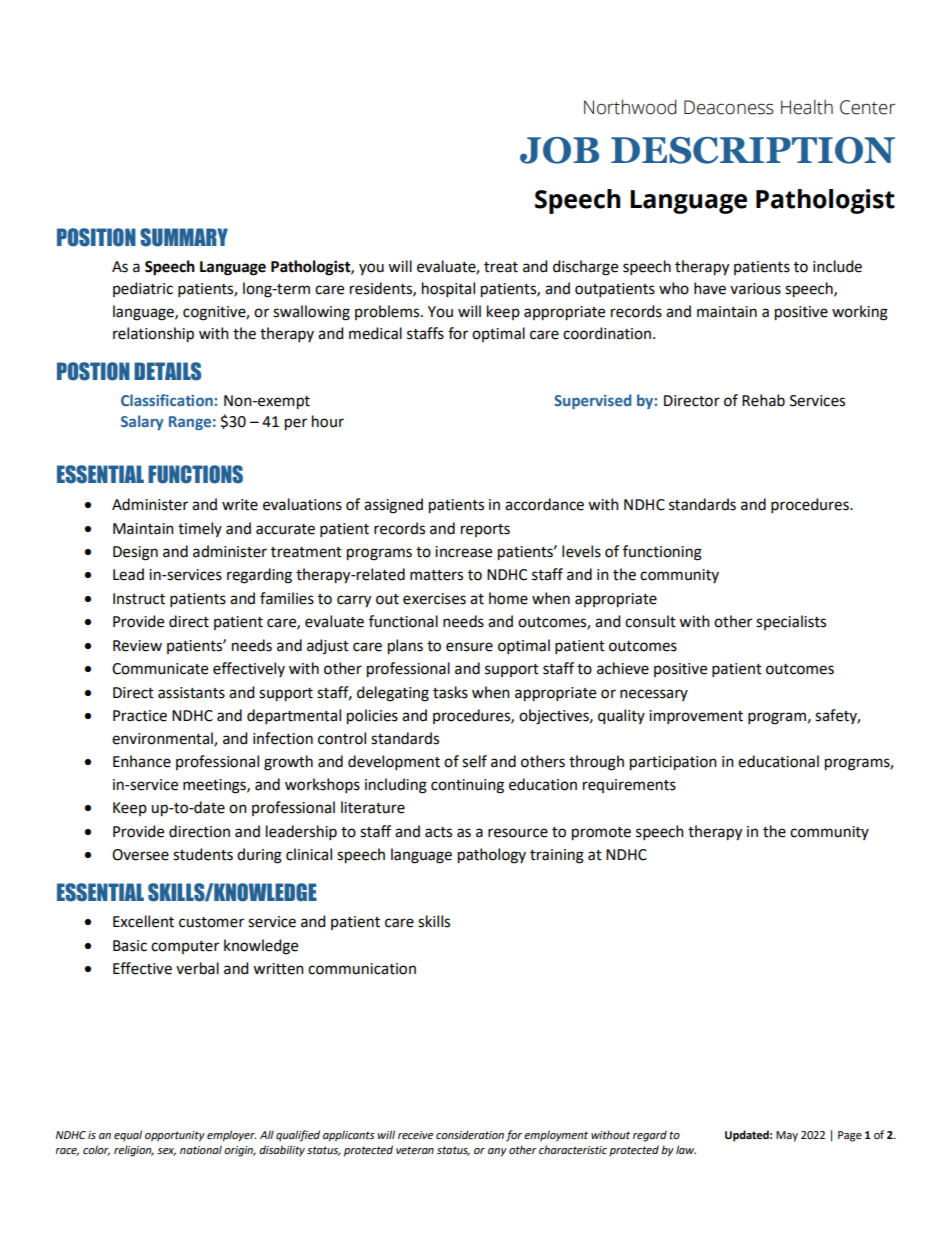  What do you see at coordinates (559, 150) in the document?
I see `JOB` at bounding box center [559, 150].
